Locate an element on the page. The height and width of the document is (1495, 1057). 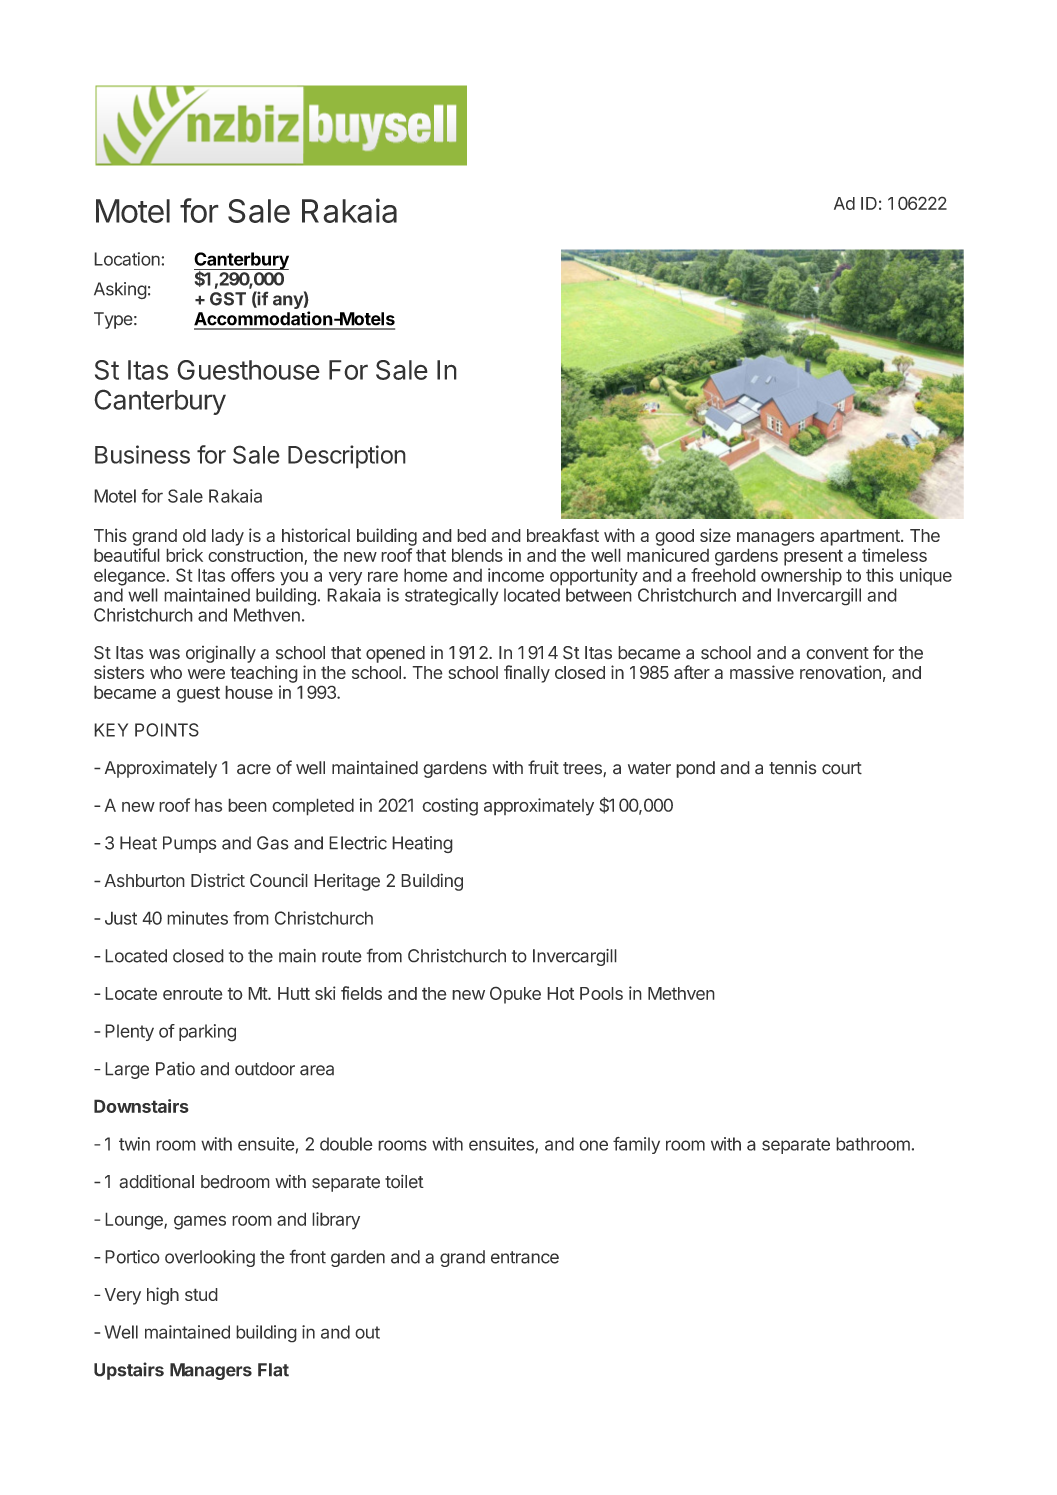
lady is located at coordinates (228, 537).
